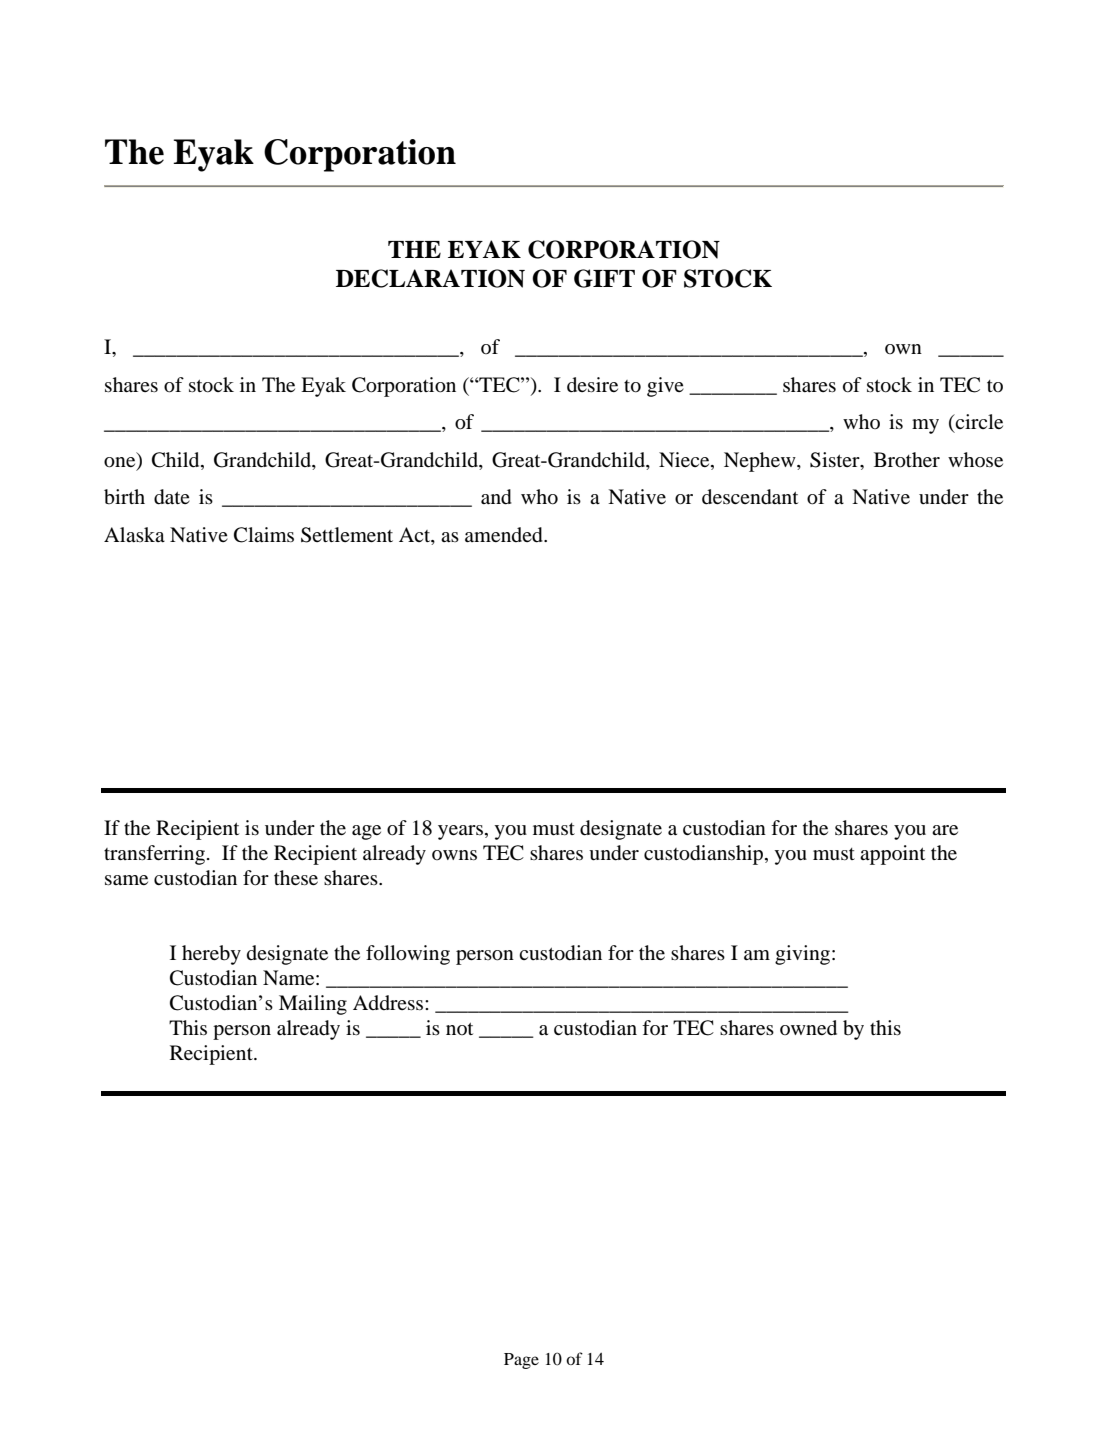 Image resolution: width=1108 pixels, height=1434 pixels. Describe the element at coordinates (460, 832) in the screenshot. I see `years` at that location.
